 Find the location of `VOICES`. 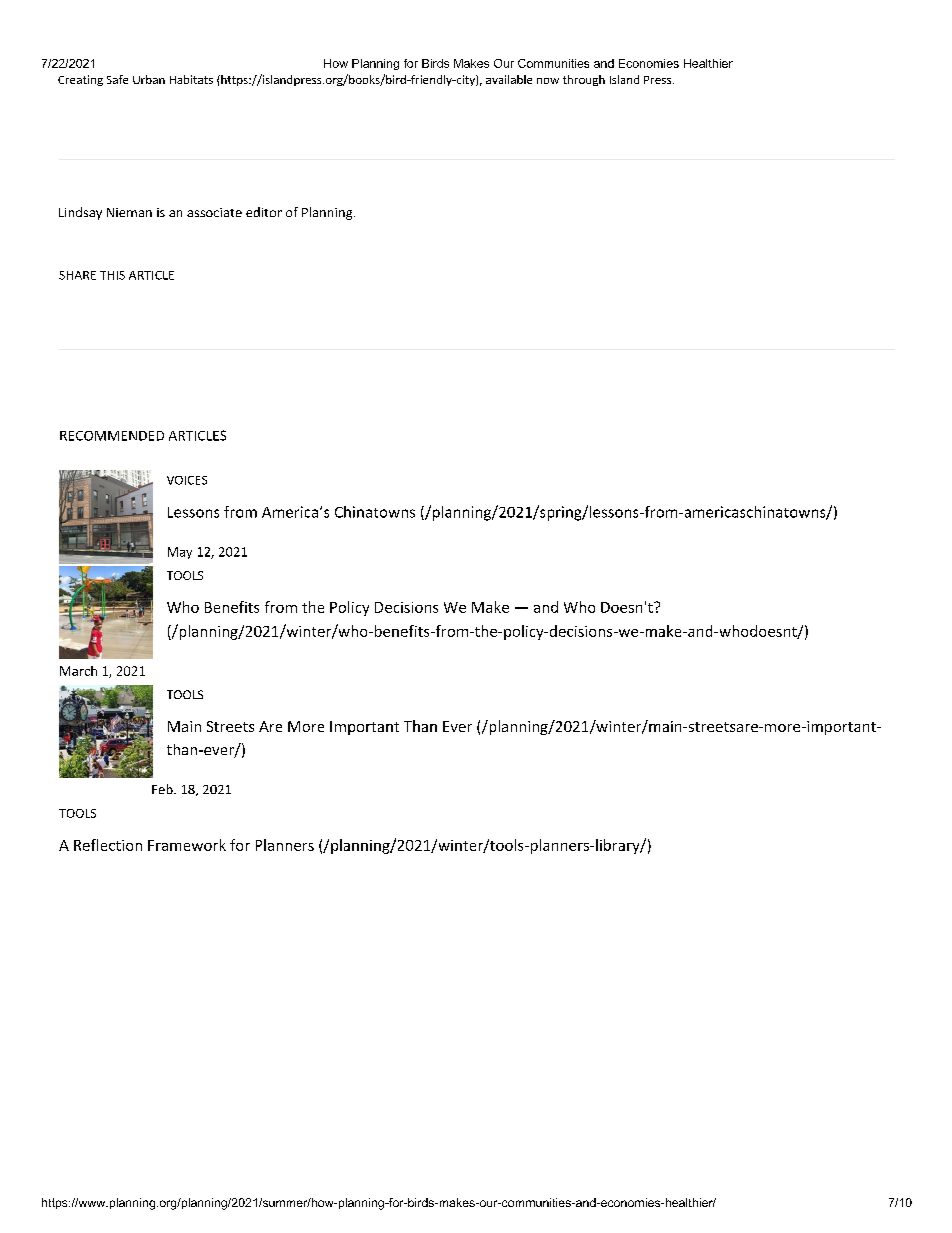

VOICES is located at coordinates (187, 480).
